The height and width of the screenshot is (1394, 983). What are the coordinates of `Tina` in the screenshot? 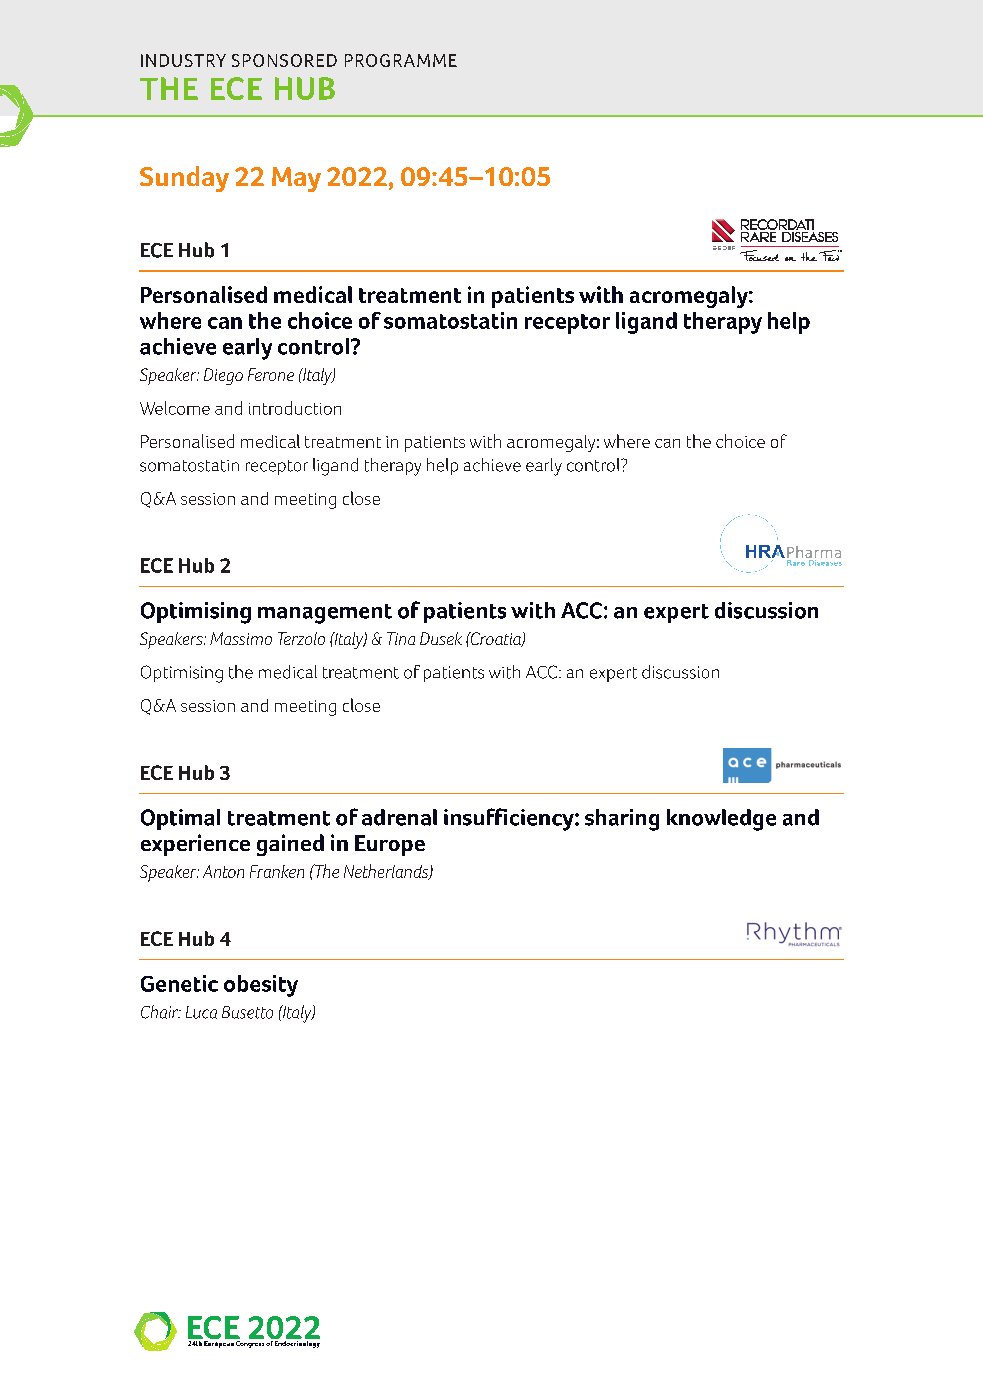 It's located at (401, 638).
